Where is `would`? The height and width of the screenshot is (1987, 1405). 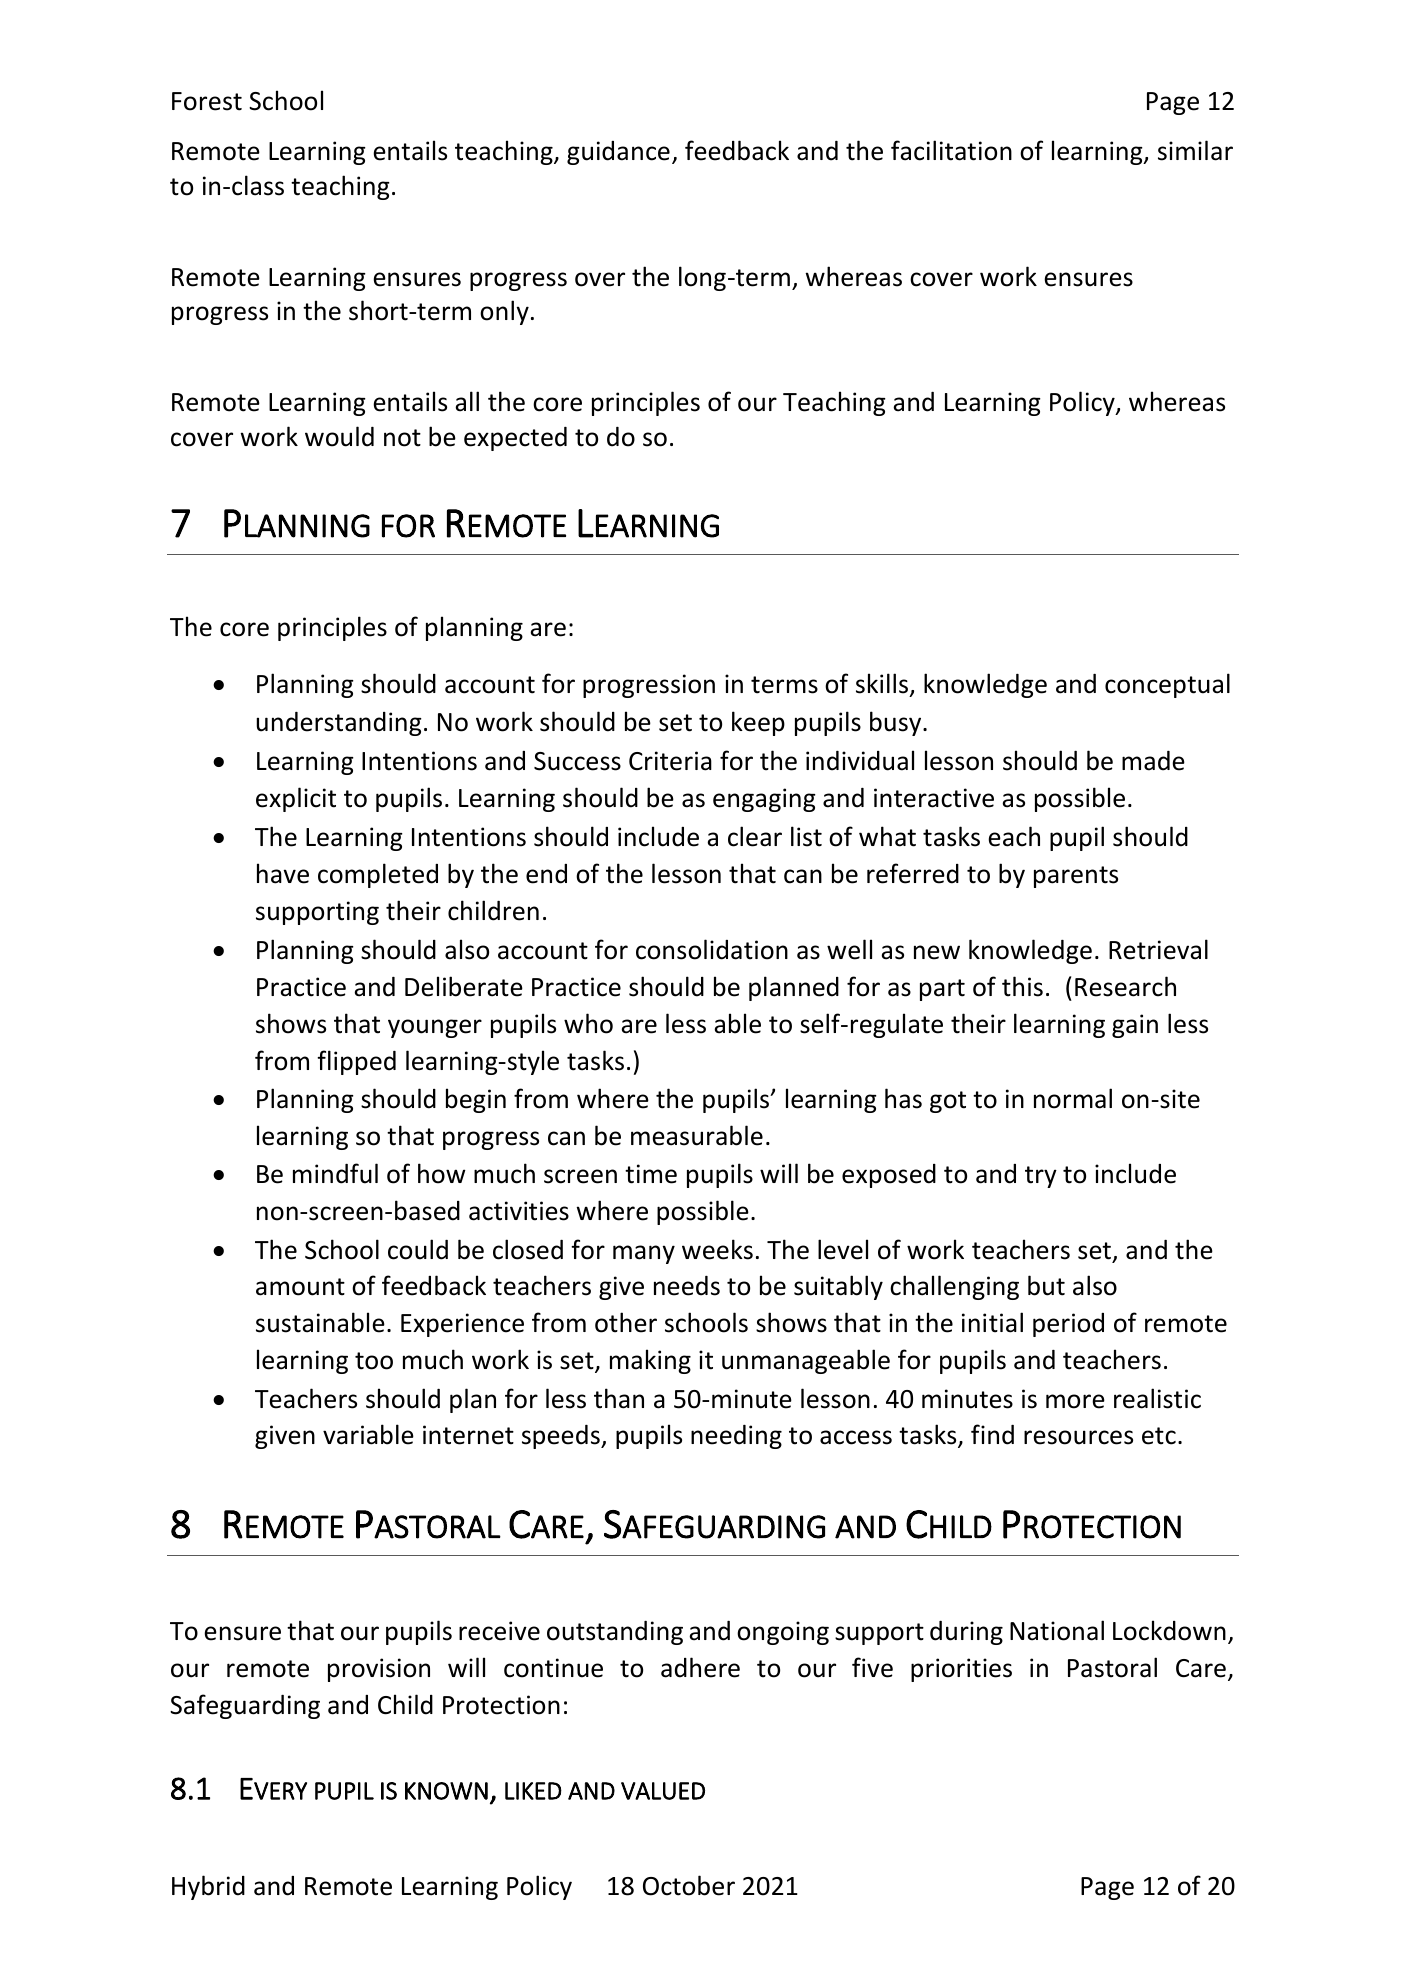
would is located at coordinates (339, 436).
